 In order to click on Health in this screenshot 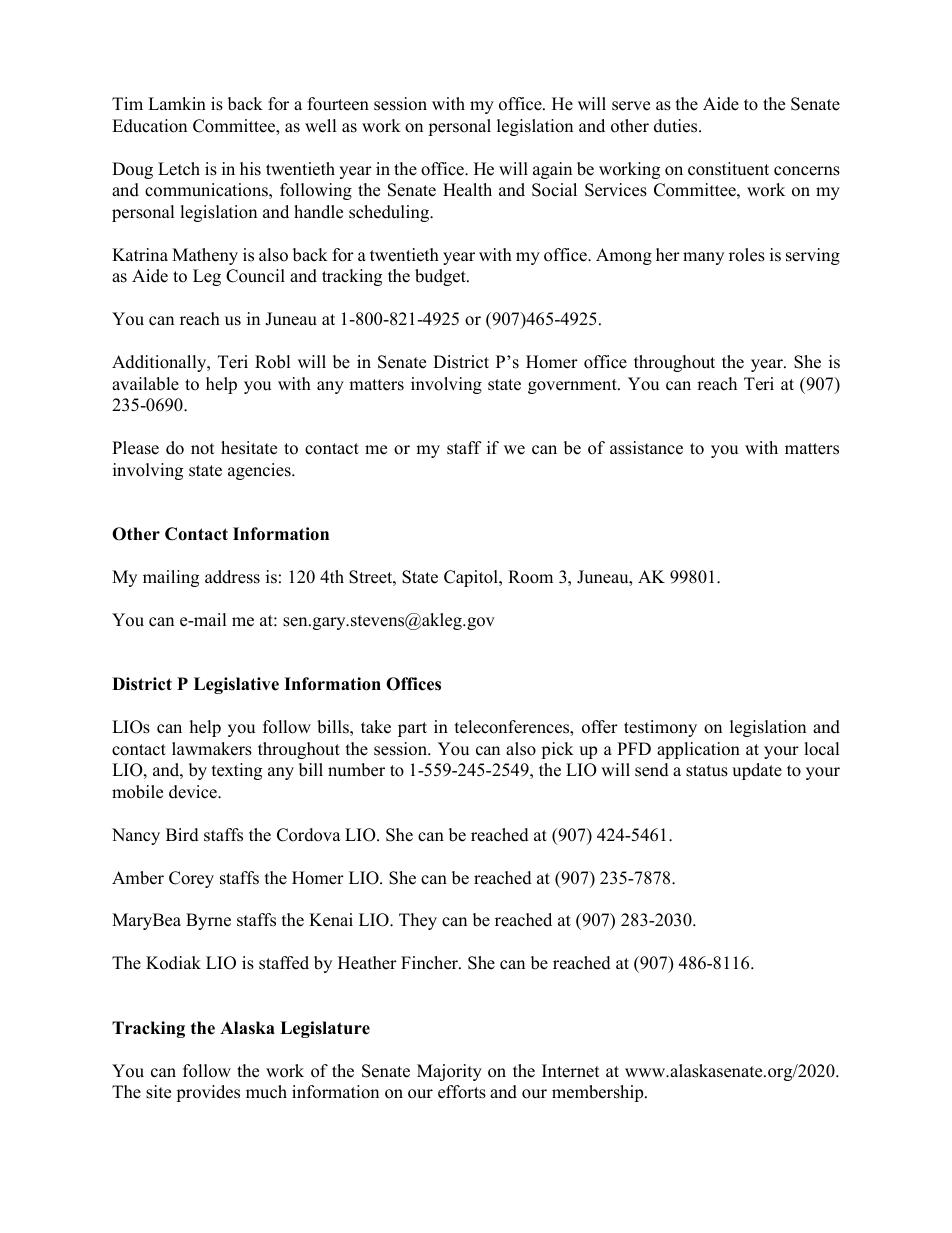, I will do `click(467, 190)`.
